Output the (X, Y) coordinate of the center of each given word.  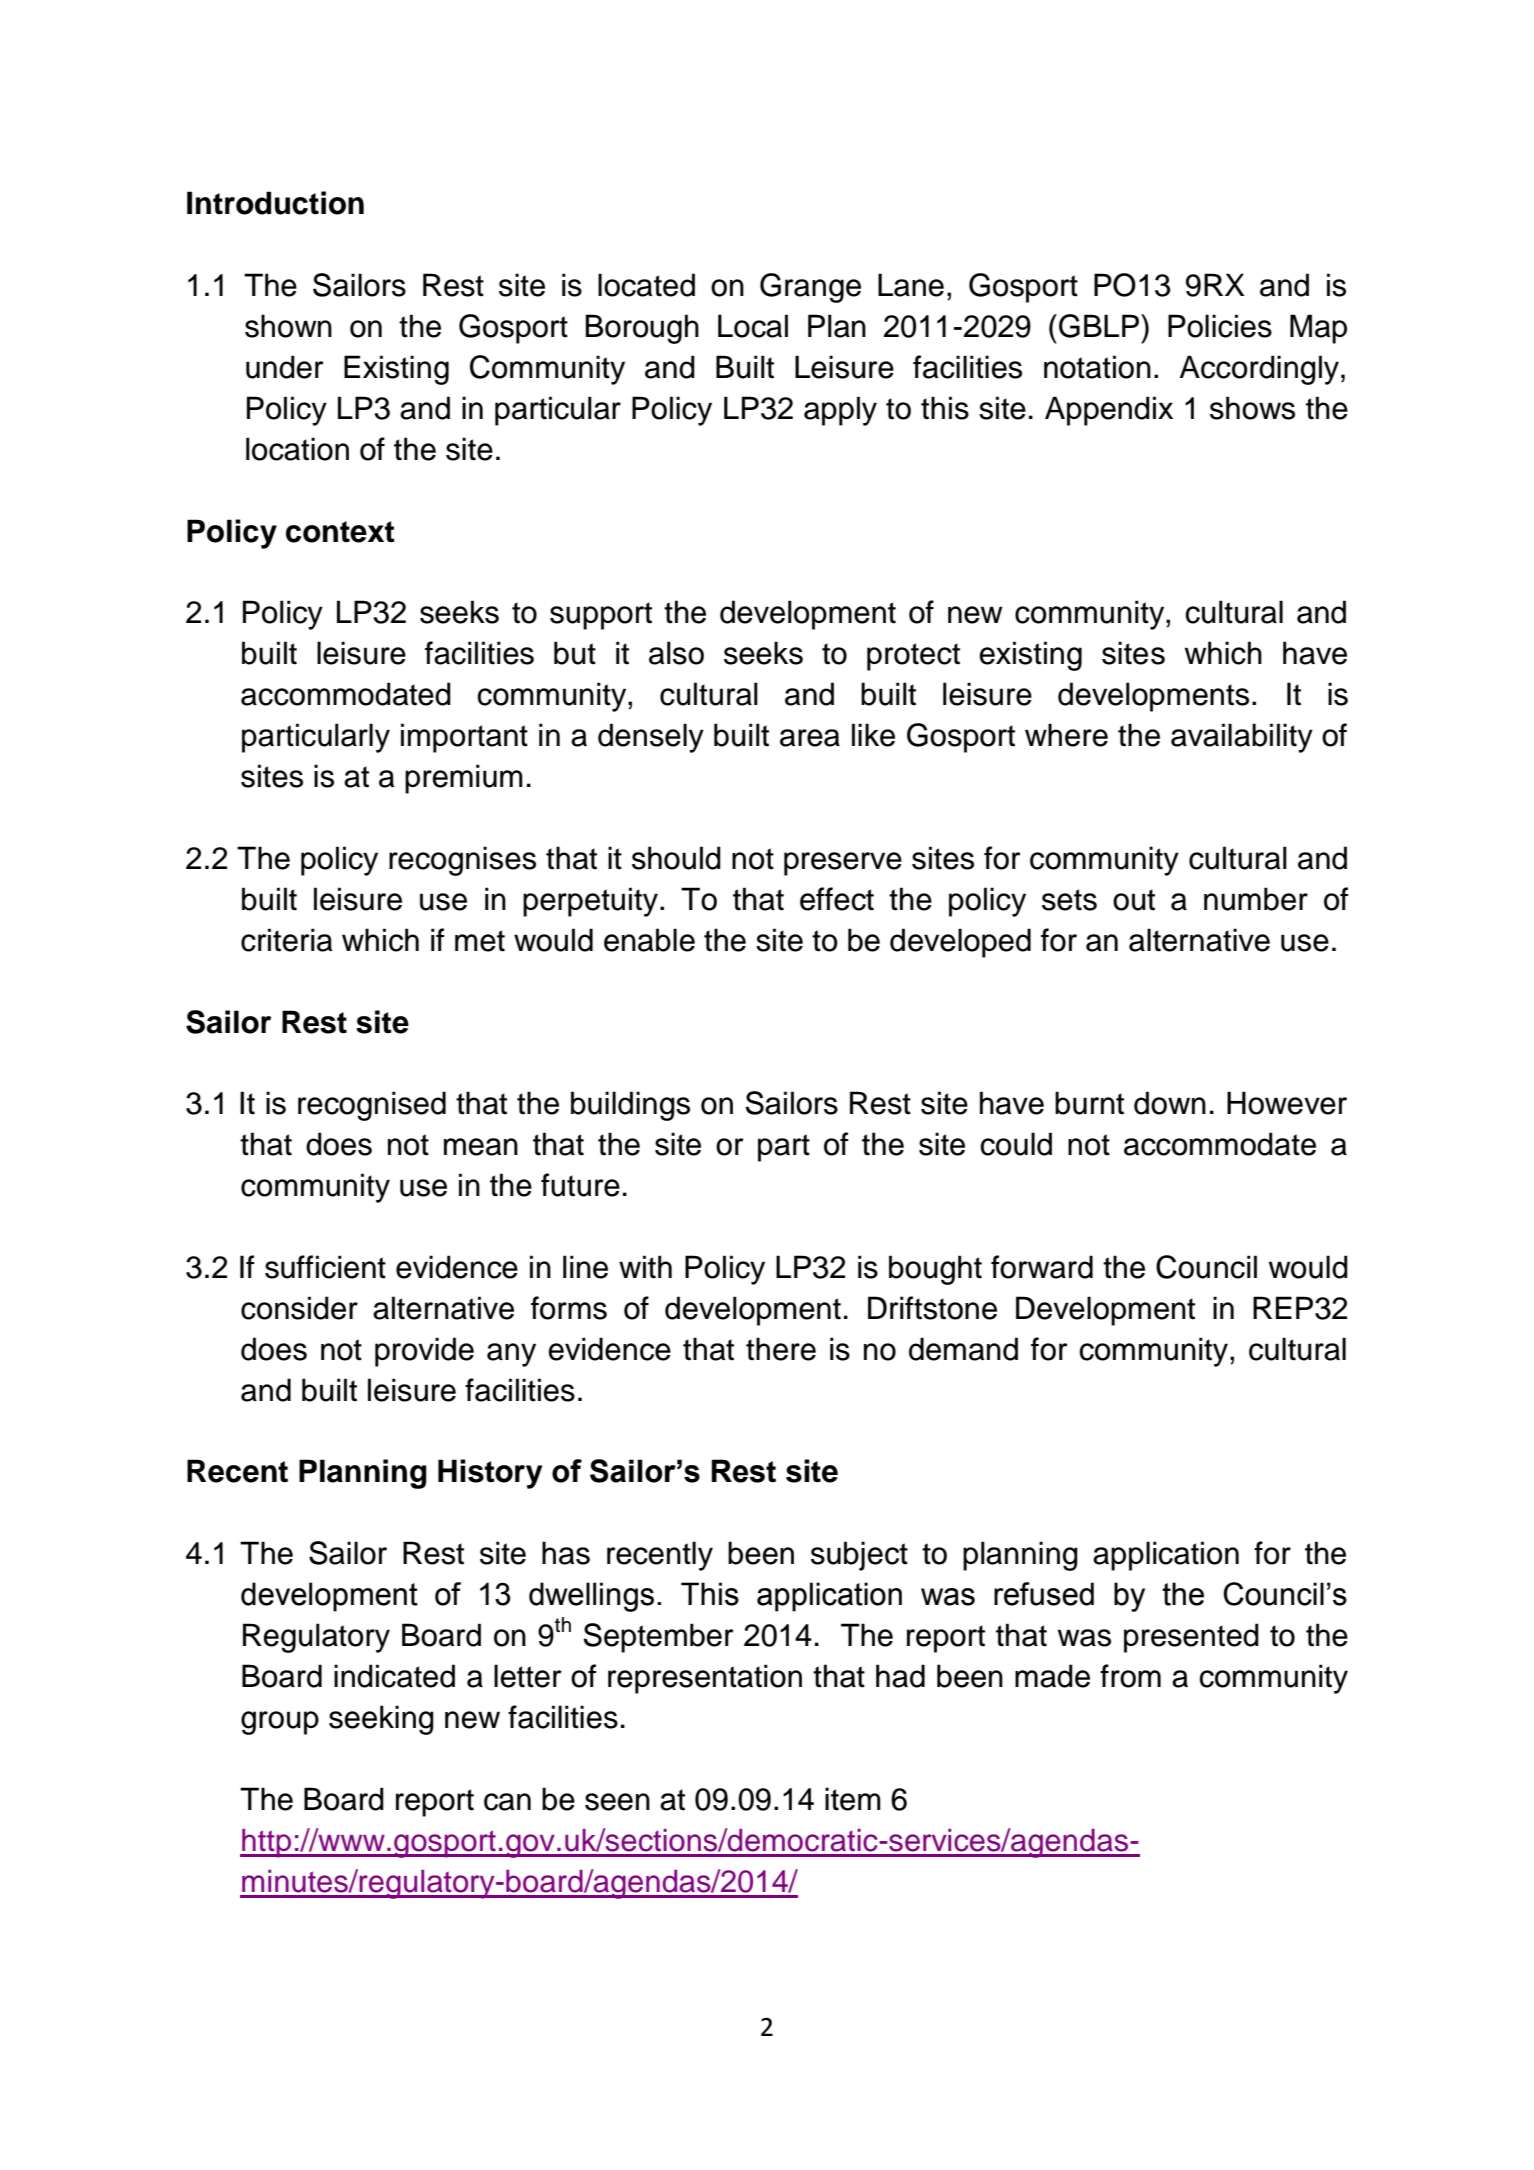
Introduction (275, 203)
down (1170, 1103)
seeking (381, 1720)
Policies (1220, 326)
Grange (810, 288)
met (480, 941)
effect (837, 899)
